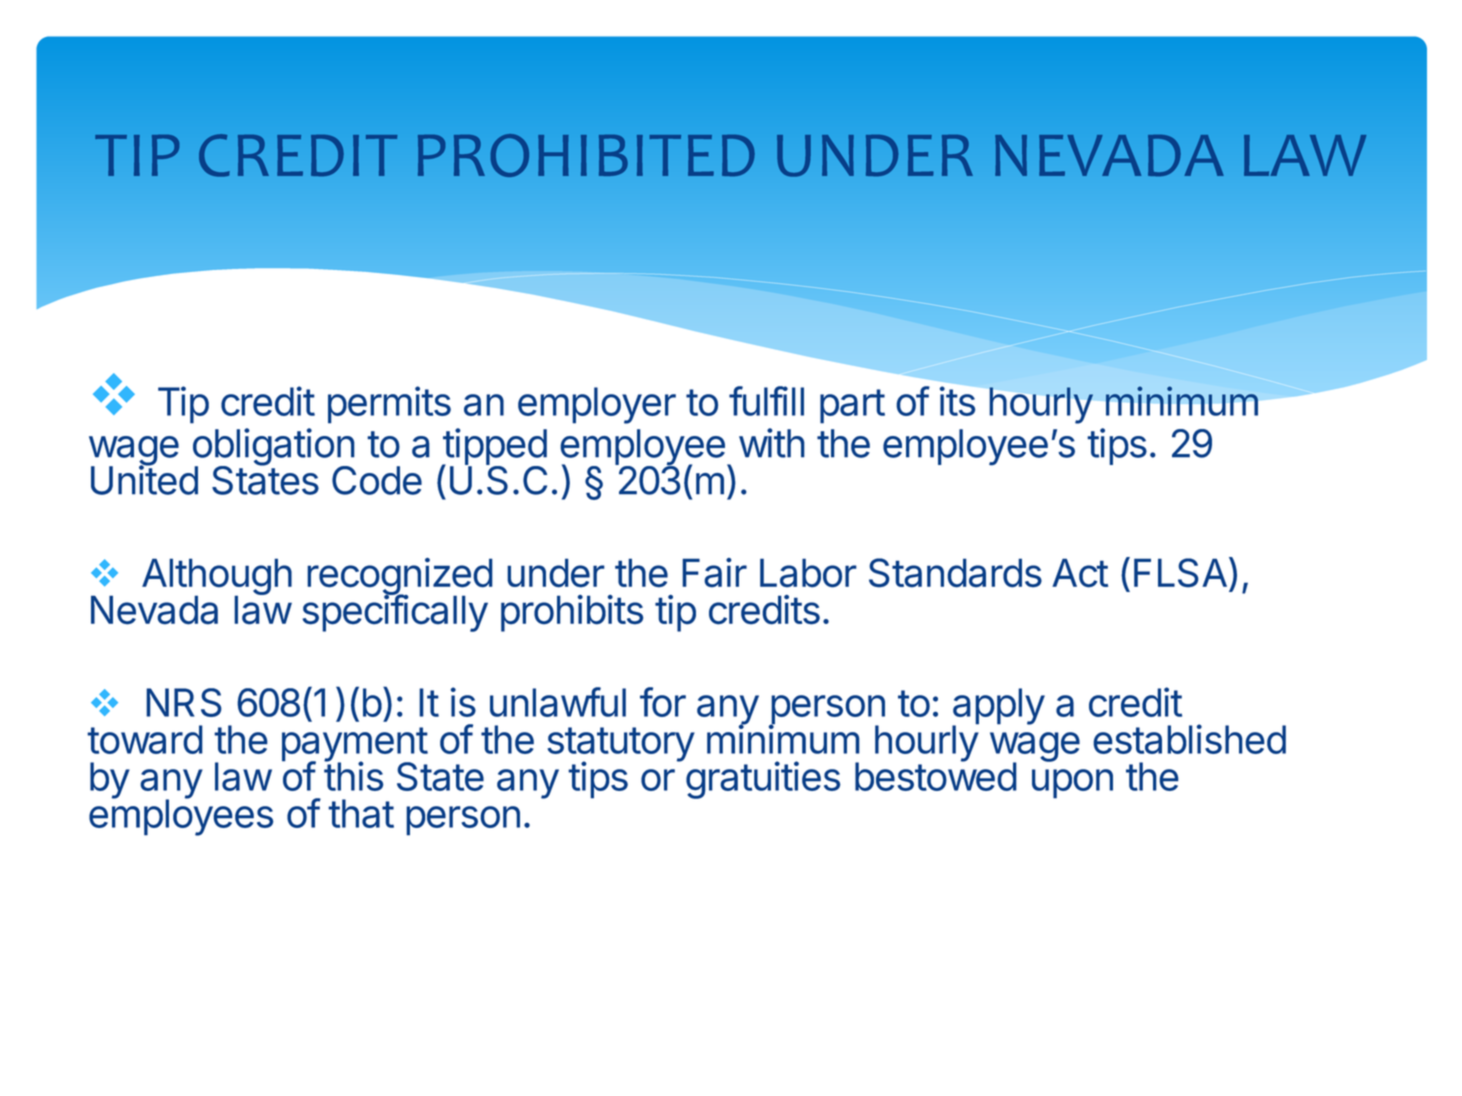 The width and height of the image is (1462, 1096). Describe the element at coordinates (772, 443) in the image. I see `with` at that location.
